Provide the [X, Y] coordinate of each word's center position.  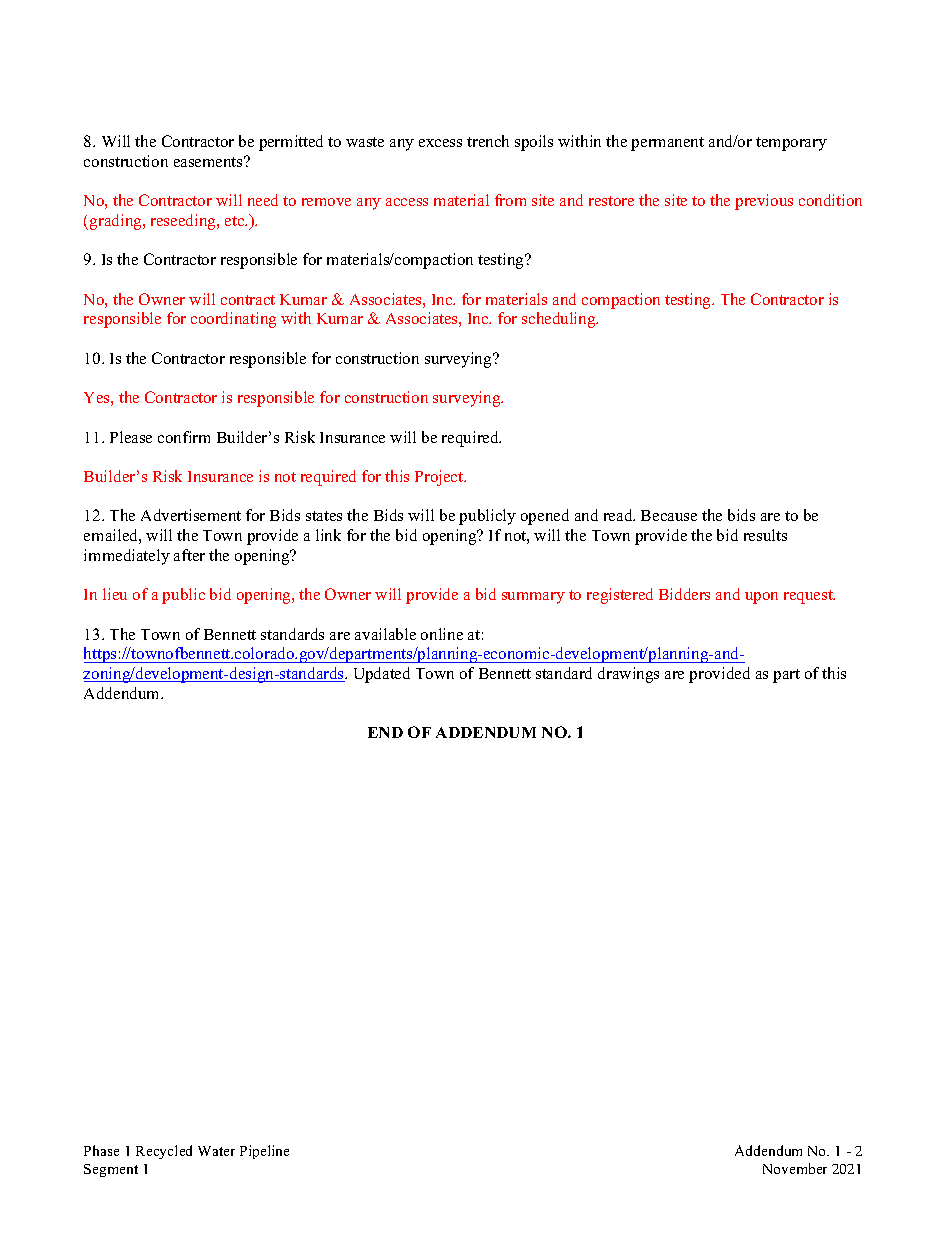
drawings [628, 675]
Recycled [164, 1152]
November [795, 1168]
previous [764, 202]
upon [761, 598]
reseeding [184, 222]
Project [440, 478]
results [765, 535]
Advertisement [191, 515]
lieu [115, 594]
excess [440, 143]
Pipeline [264, 1152]
